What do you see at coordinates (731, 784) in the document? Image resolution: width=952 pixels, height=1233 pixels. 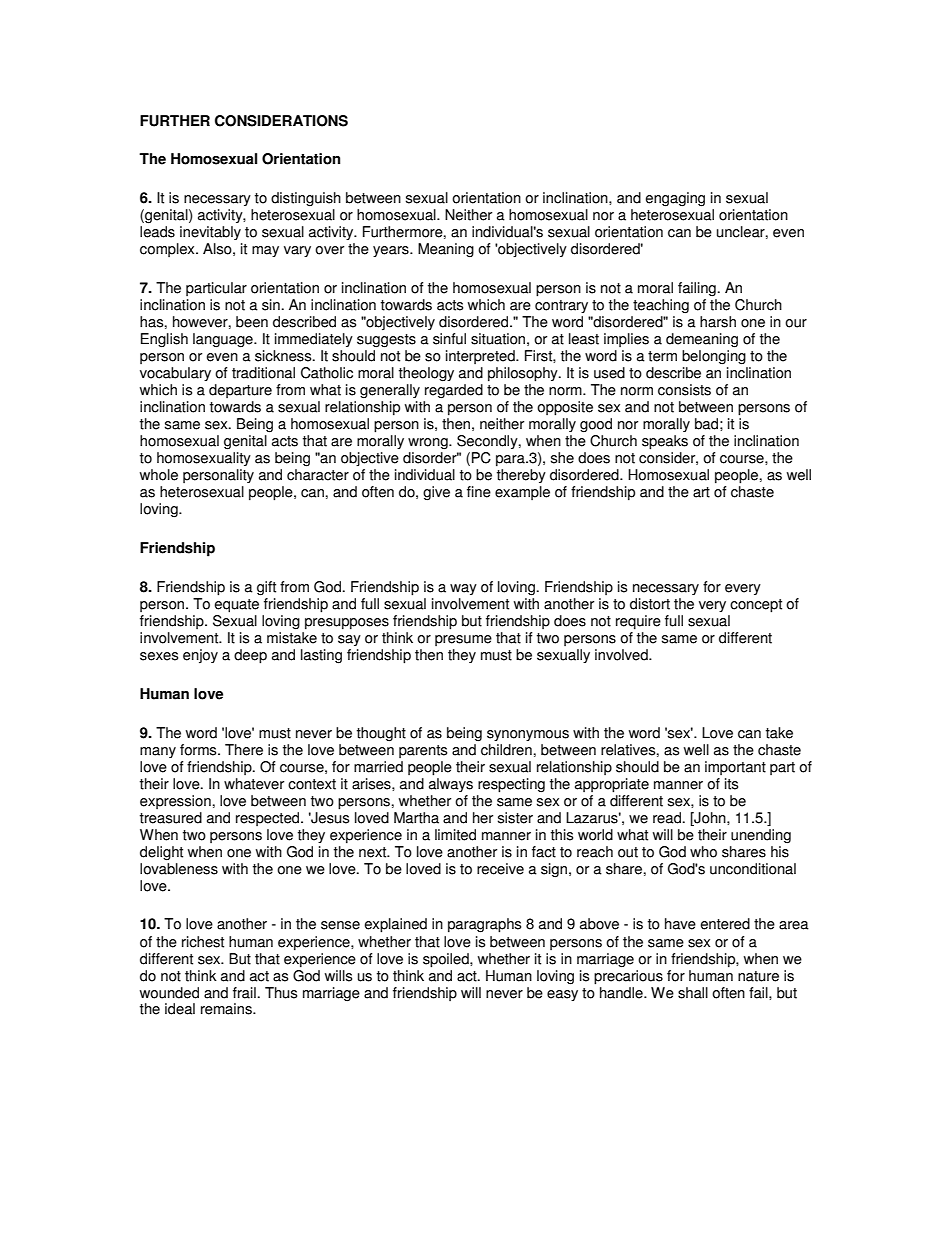 I see `its` at bounding box center [731, 784].
